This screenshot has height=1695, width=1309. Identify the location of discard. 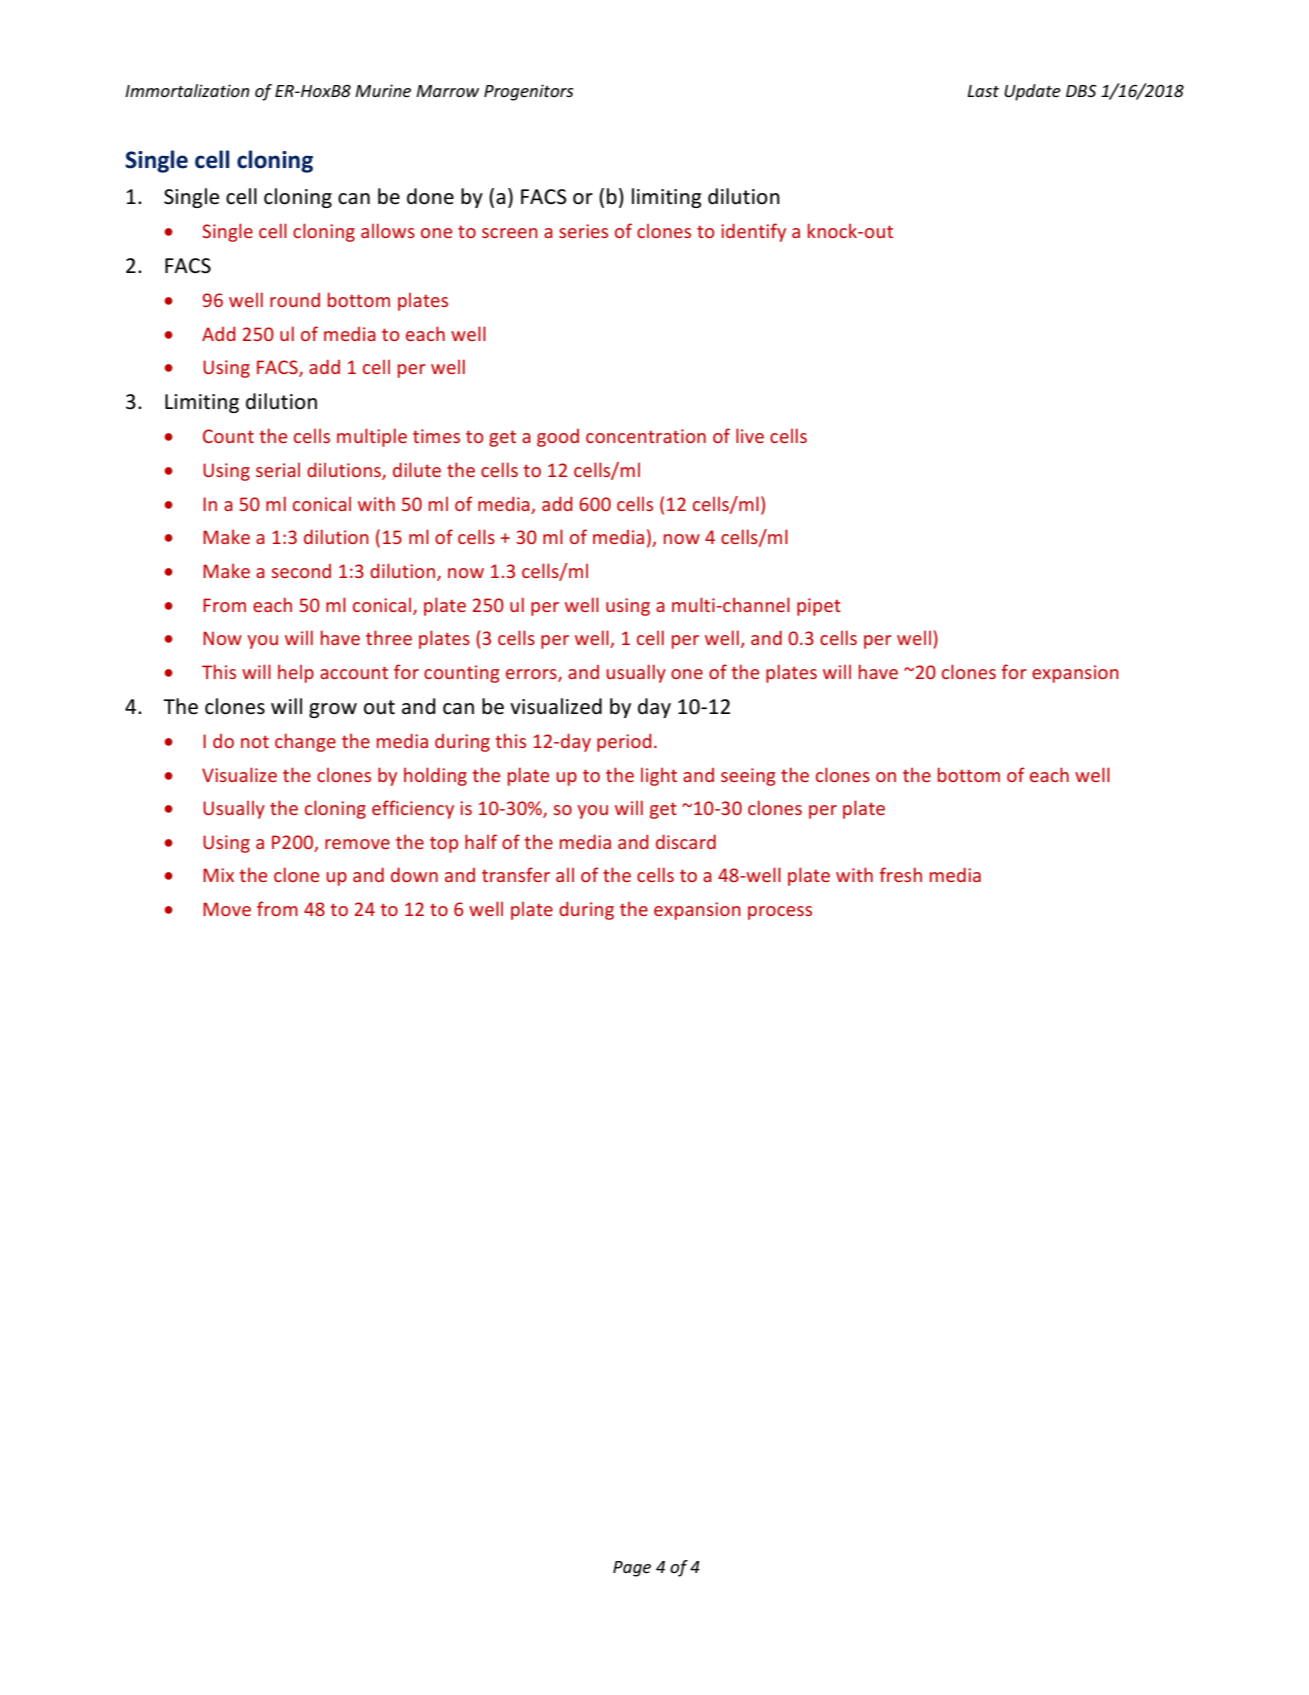
(686, 841).
